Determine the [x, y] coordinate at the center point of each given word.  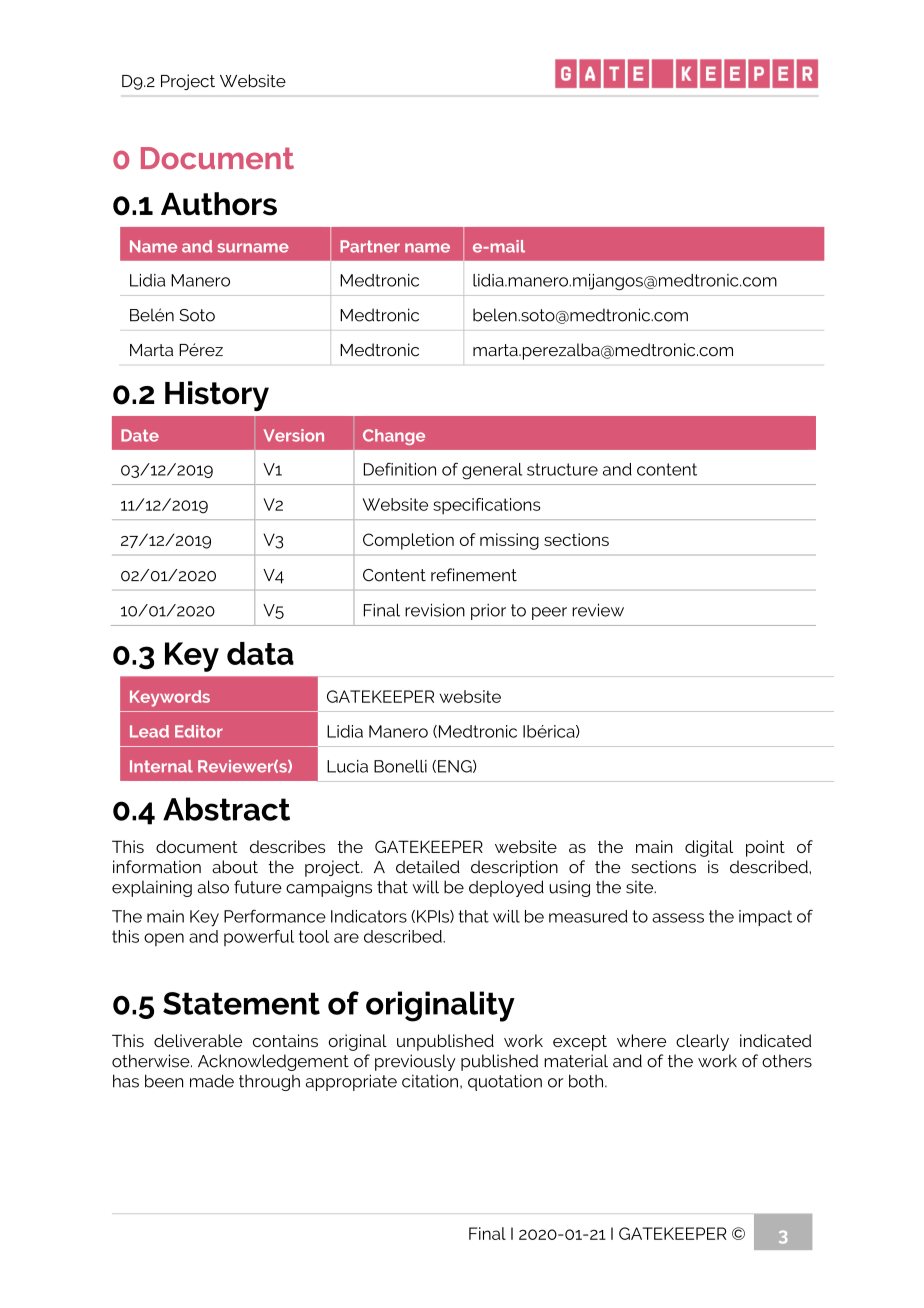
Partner [370, 246]
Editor [199, 731]
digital [709, 848]
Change [394, 437]
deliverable [198, 1040]
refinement [474, 575]
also [213, 887]
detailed [428, 867]
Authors [219, 204]
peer [549, 613]
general [492, 471]
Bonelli [400, 766]
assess [678, 918]
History [217, 396]
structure [562, 469]
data [260, 653]
